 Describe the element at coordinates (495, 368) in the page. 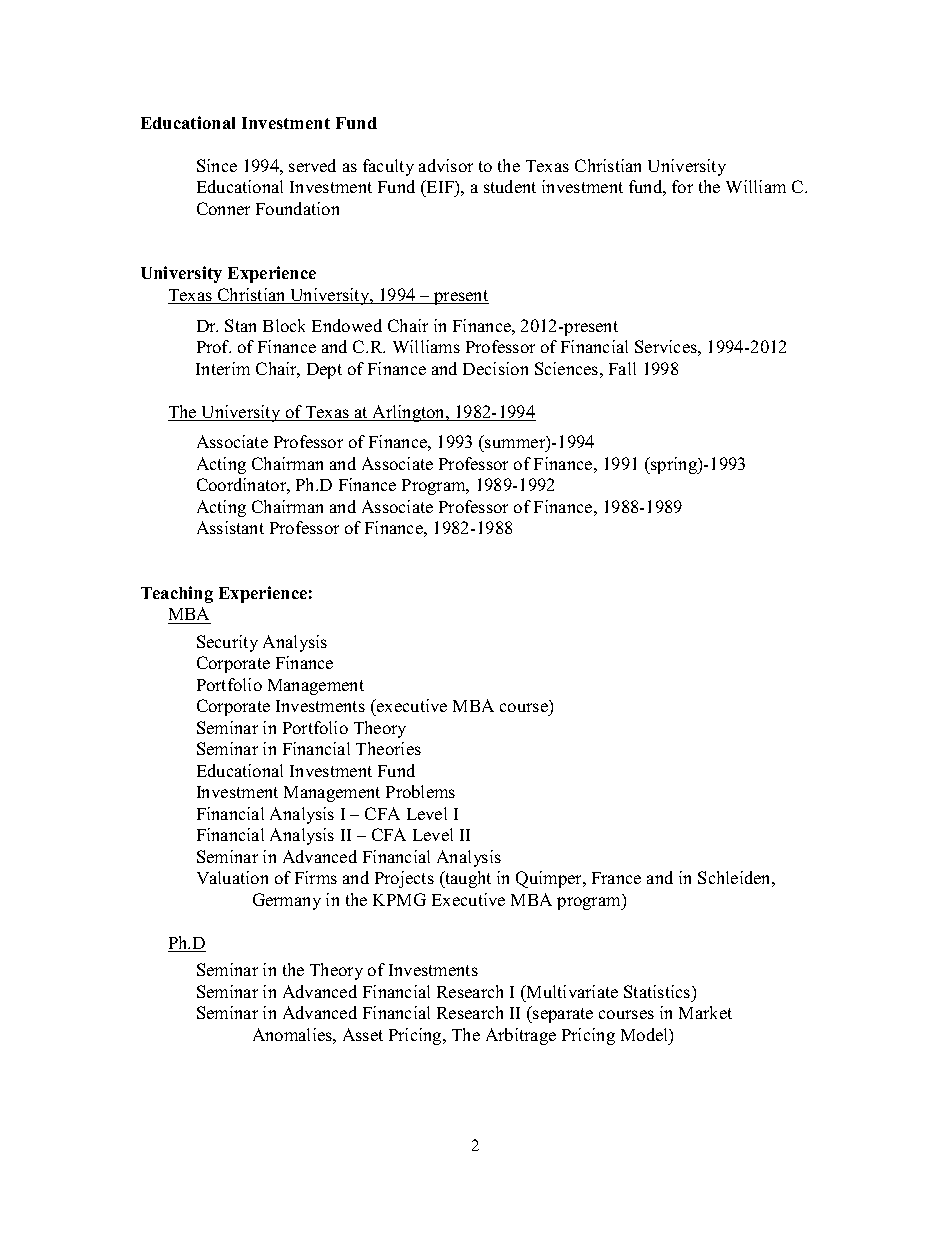

I see `Decision` at that location.
